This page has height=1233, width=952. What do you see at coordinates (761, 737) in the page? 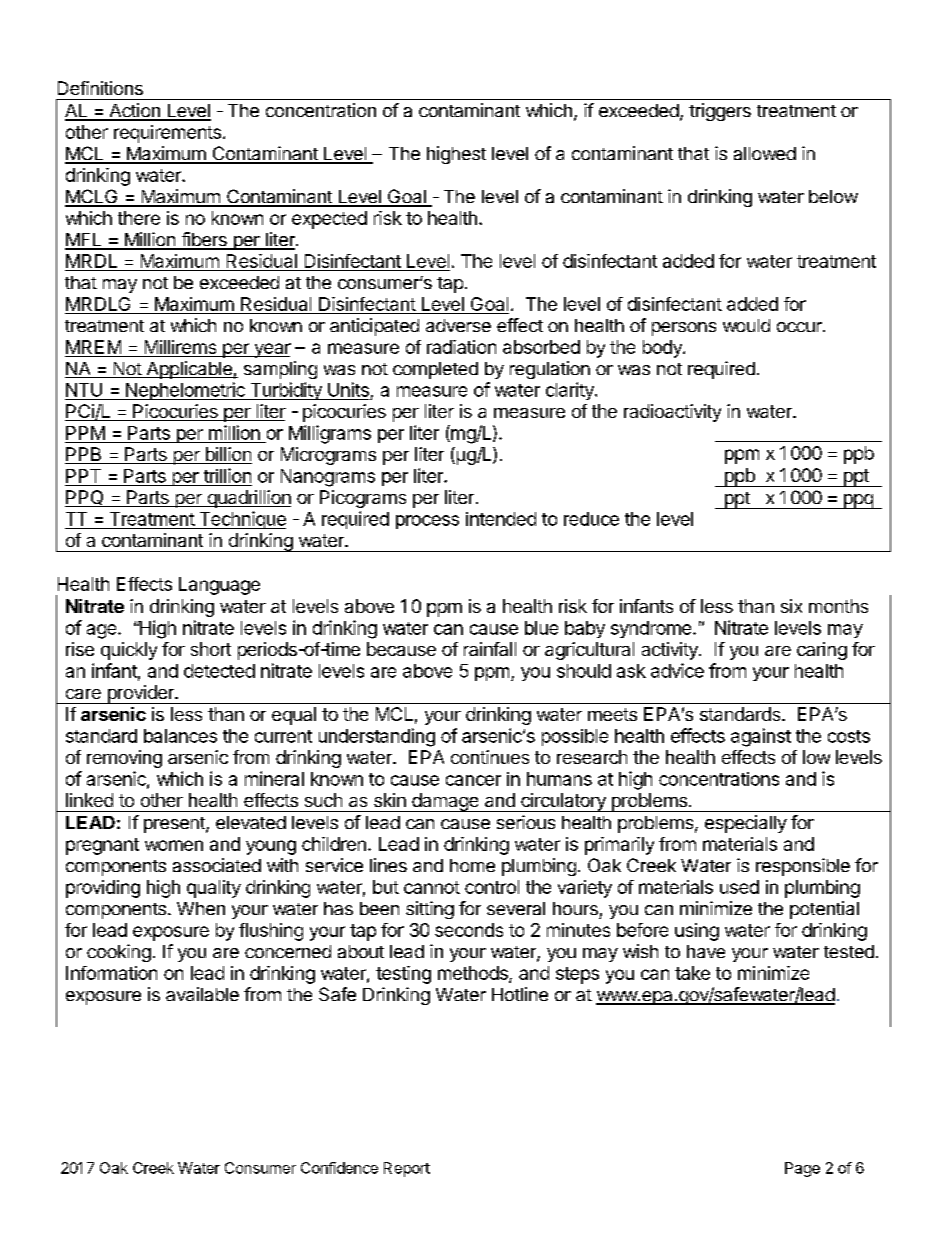
I see `against` at bounding box center [761, 737].
